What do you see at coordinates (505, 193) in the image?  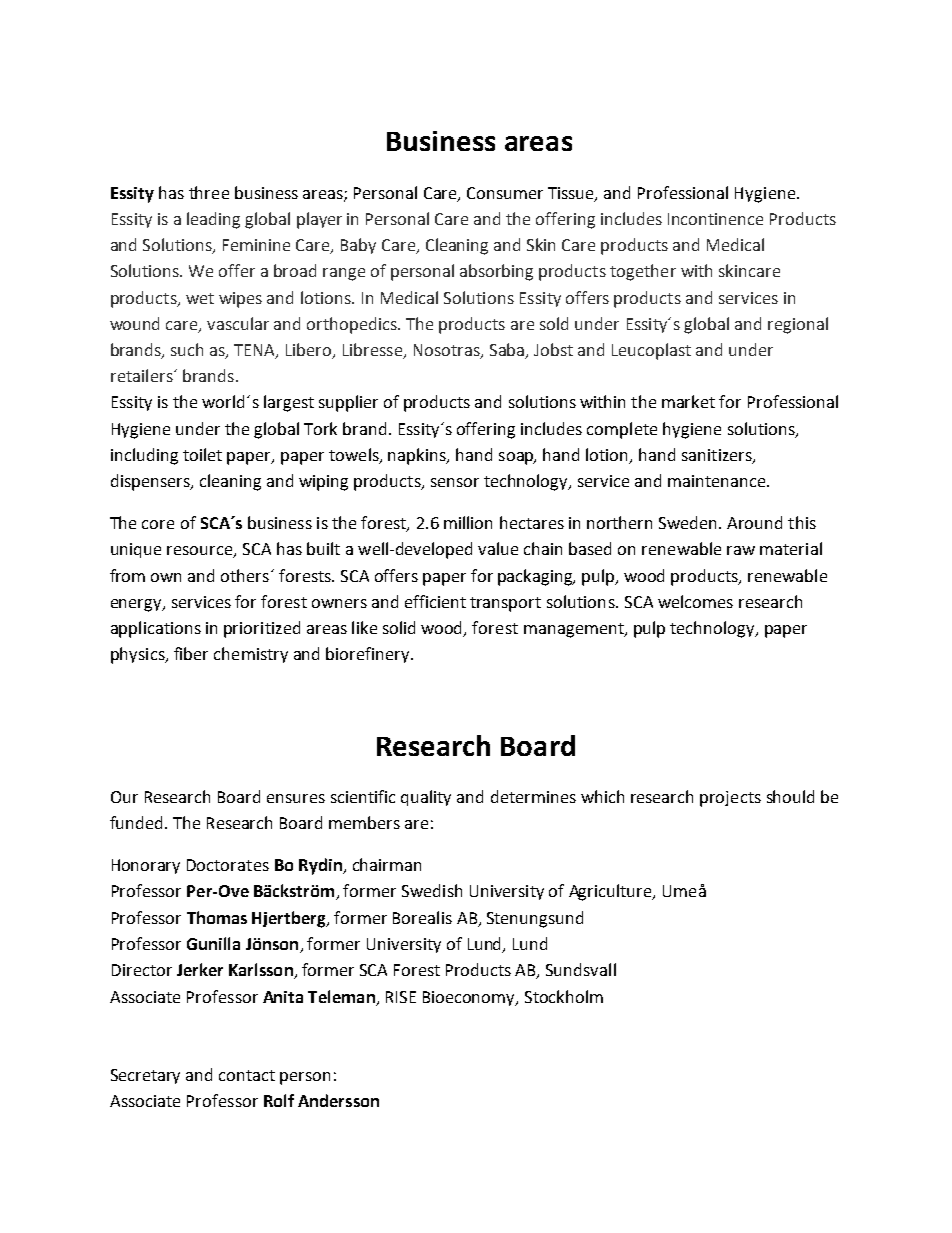 I see `Consumer` at bounding box center [505, 193].
